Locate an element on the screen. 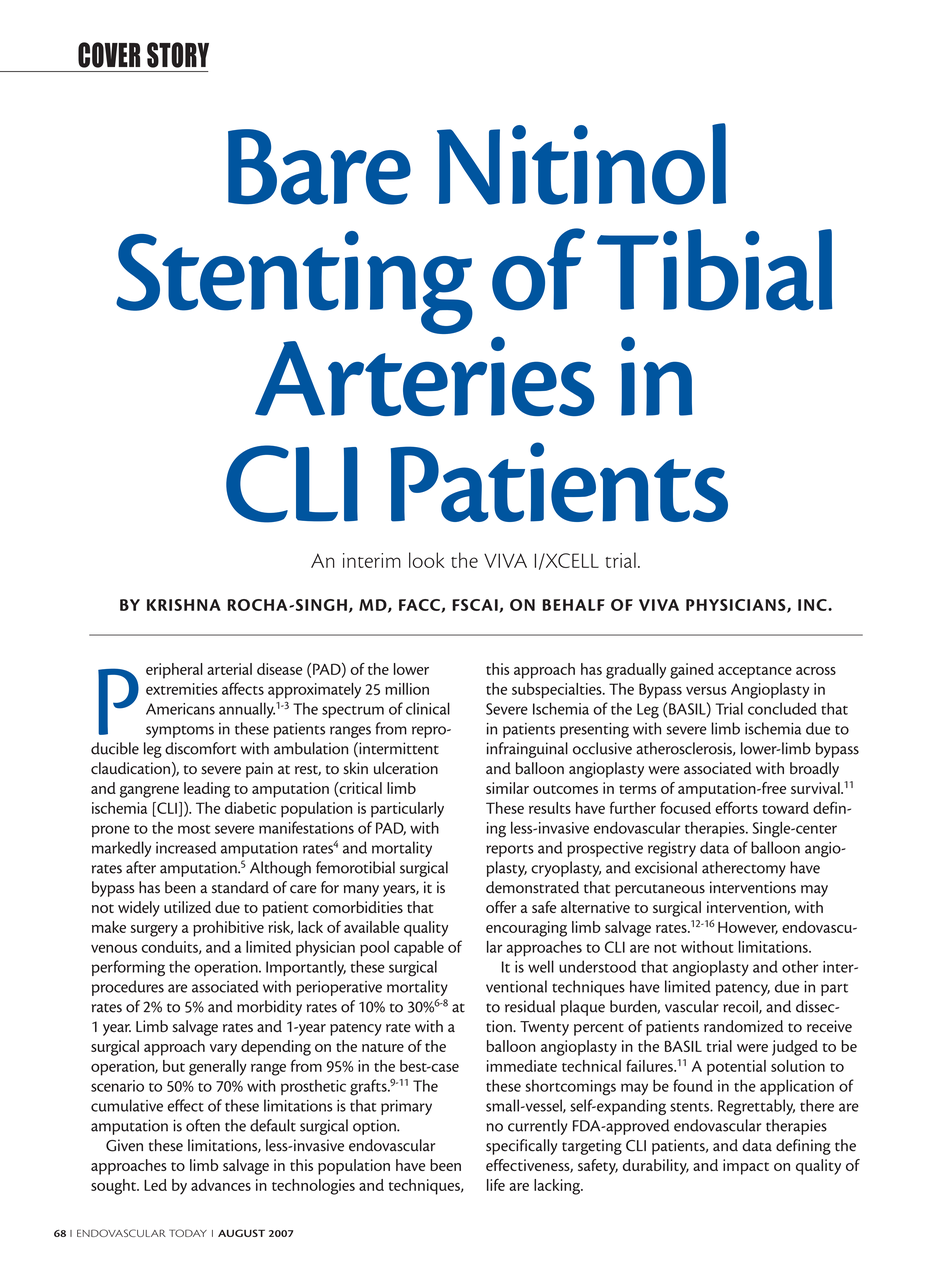 This screenshot has height=1280, width=952. offer is located at coordinates (501, 907).
